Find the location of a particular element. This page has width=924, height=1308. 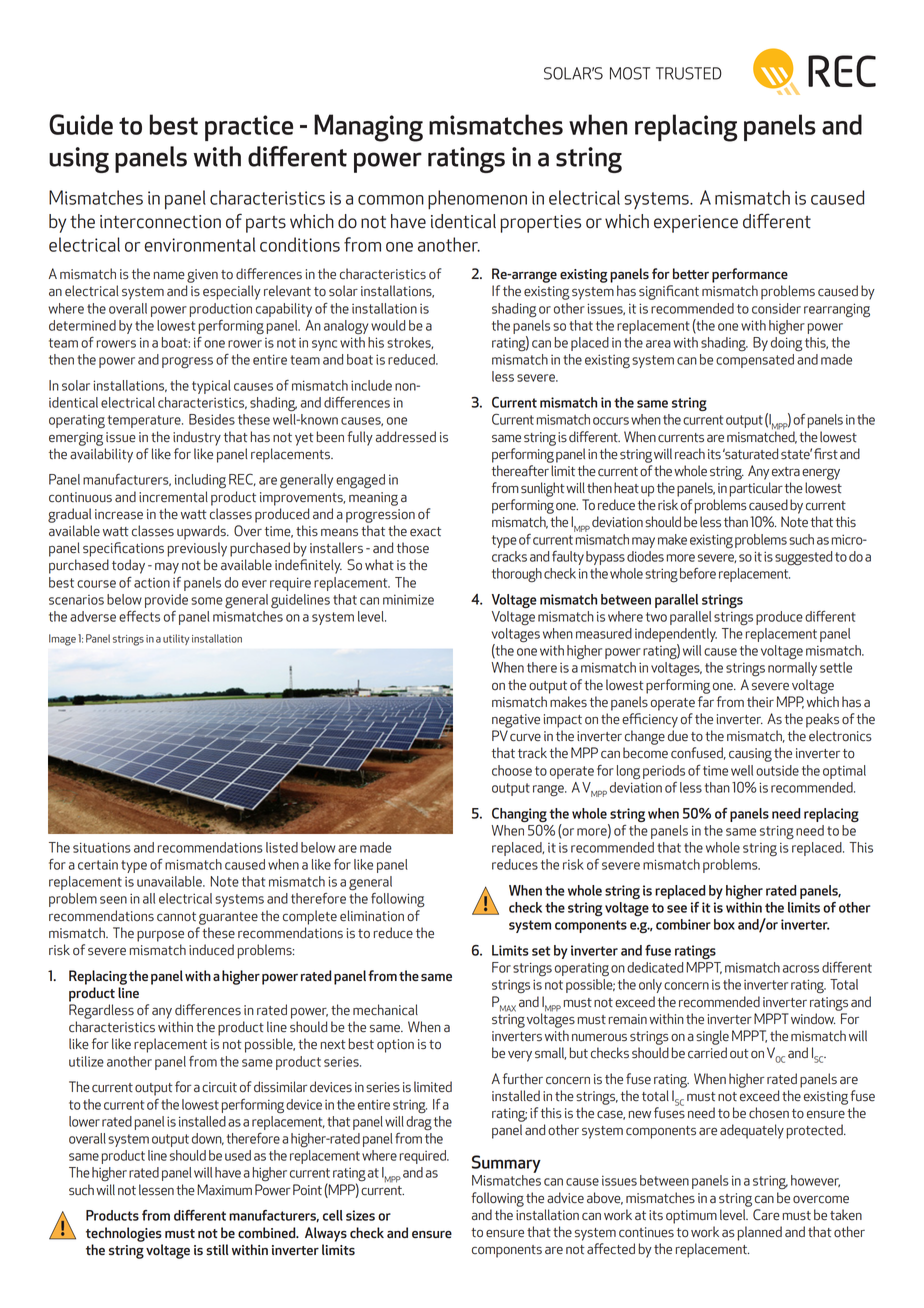

mechanical is located at coordinates (385, 1010).
